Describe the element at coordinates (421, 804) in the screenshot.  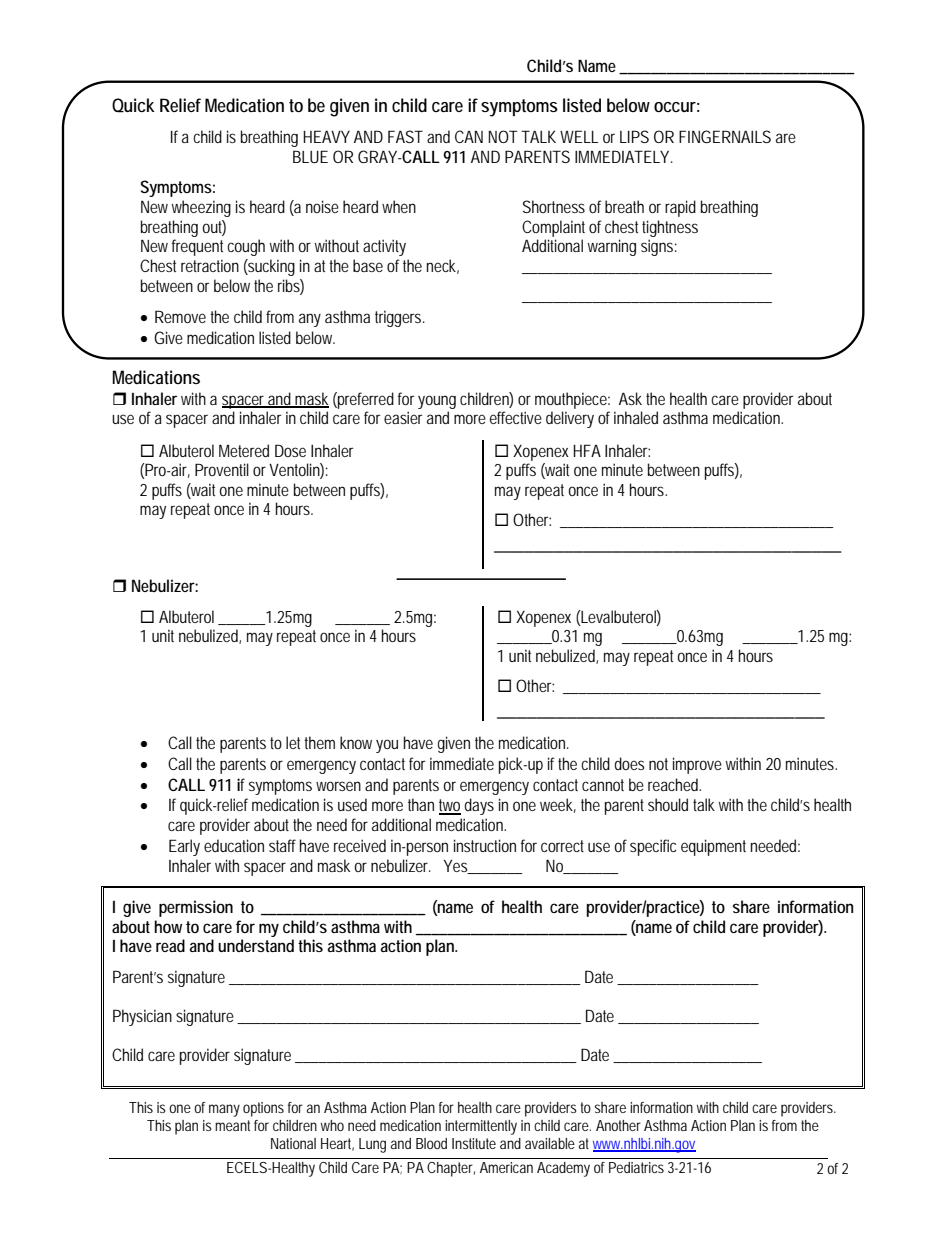
I see `than` at that location.
